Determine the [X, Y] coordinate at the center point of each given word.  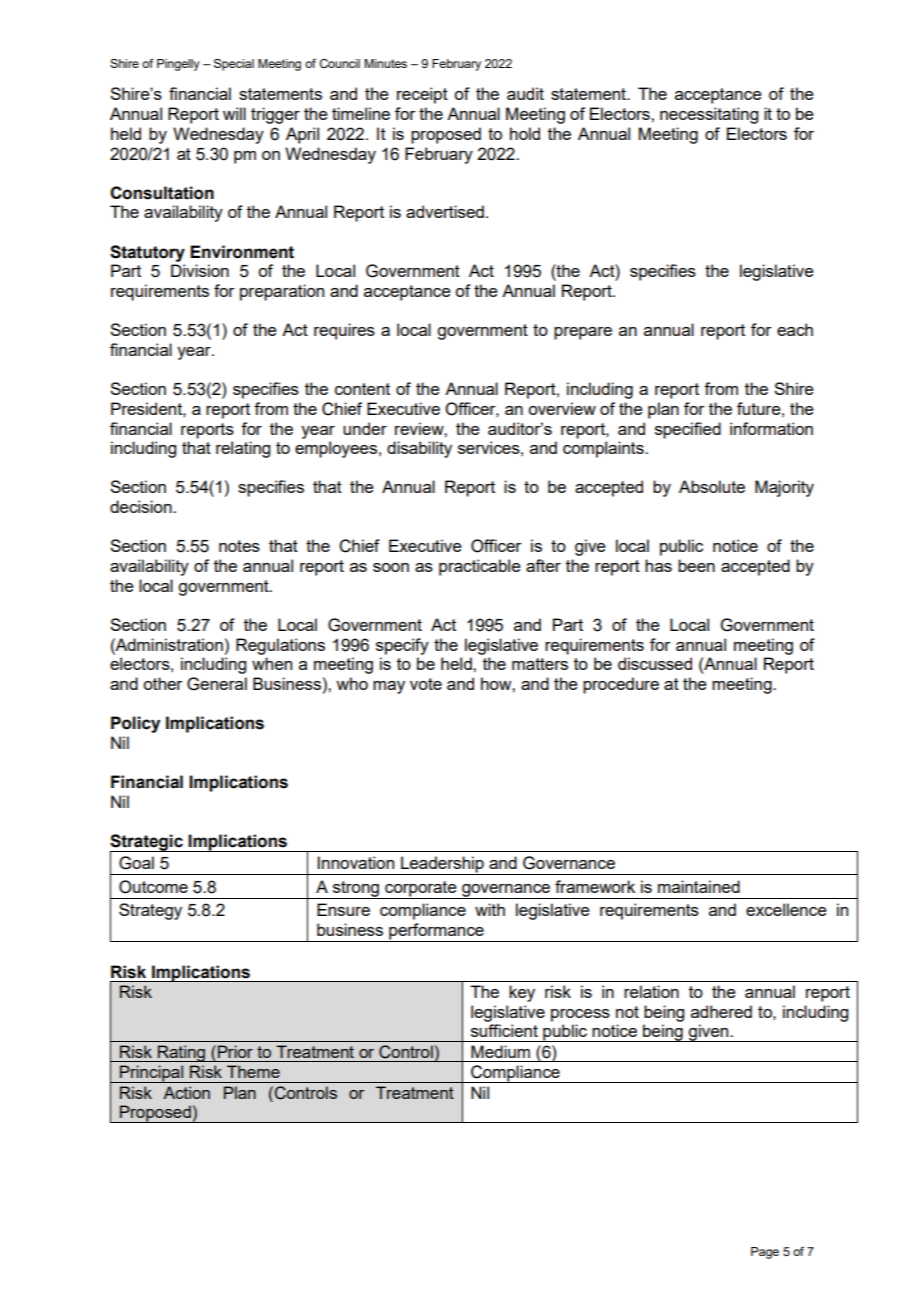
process [580, 1015]
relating [243, 449]
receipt [422, 95]
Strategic [147, 843]
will [234, 113]
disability [419, 449]
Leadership [442, 865]
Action [186, 1092]
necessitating [709, 115]
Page [765, 1253]
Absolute [712, 486]
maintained [699, 886]
